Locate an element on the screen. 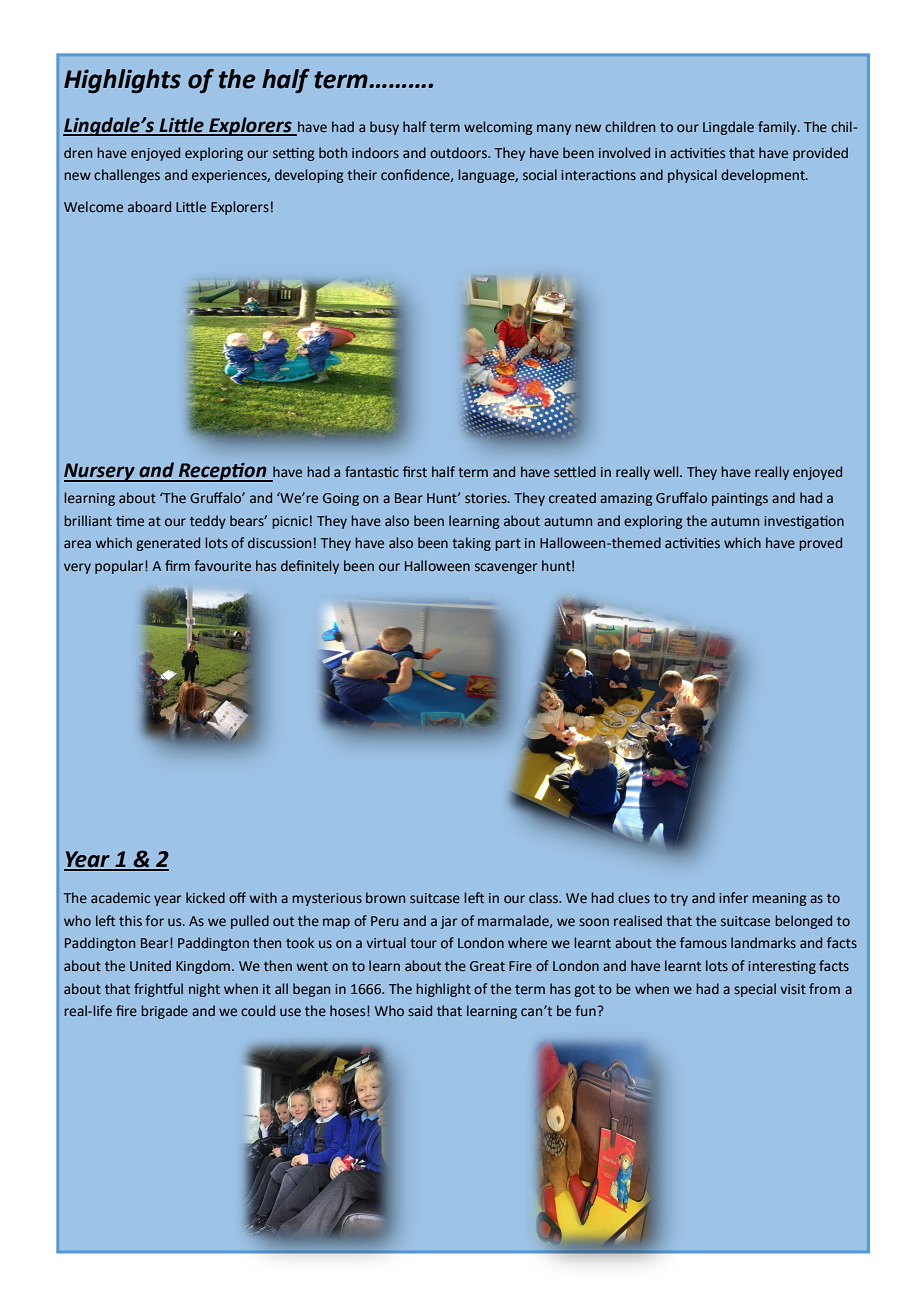 This screenshot has width=924, height=1308. development is located at coordinates (764, 176).
